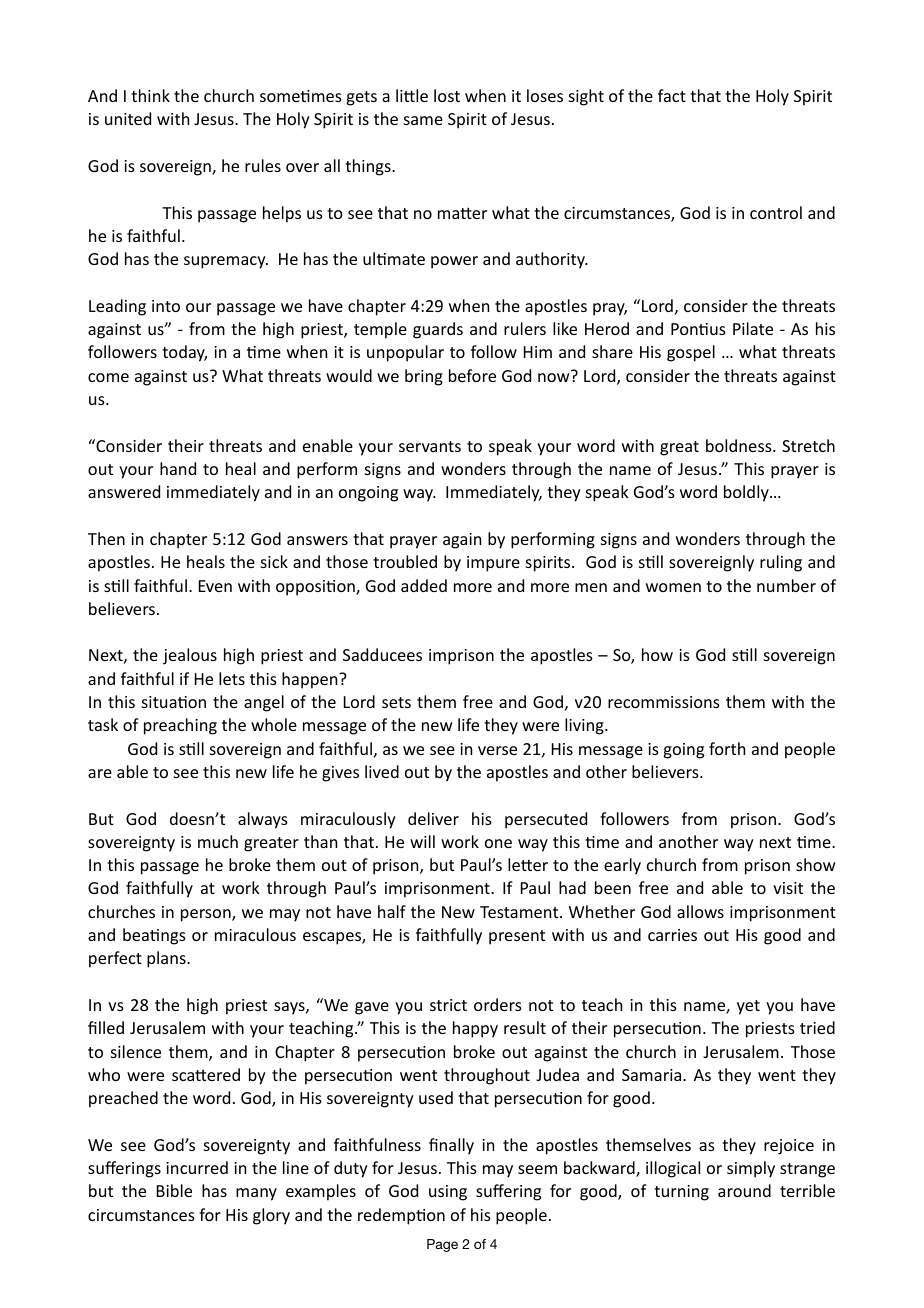  I want to click on think, so click(150, 95).
